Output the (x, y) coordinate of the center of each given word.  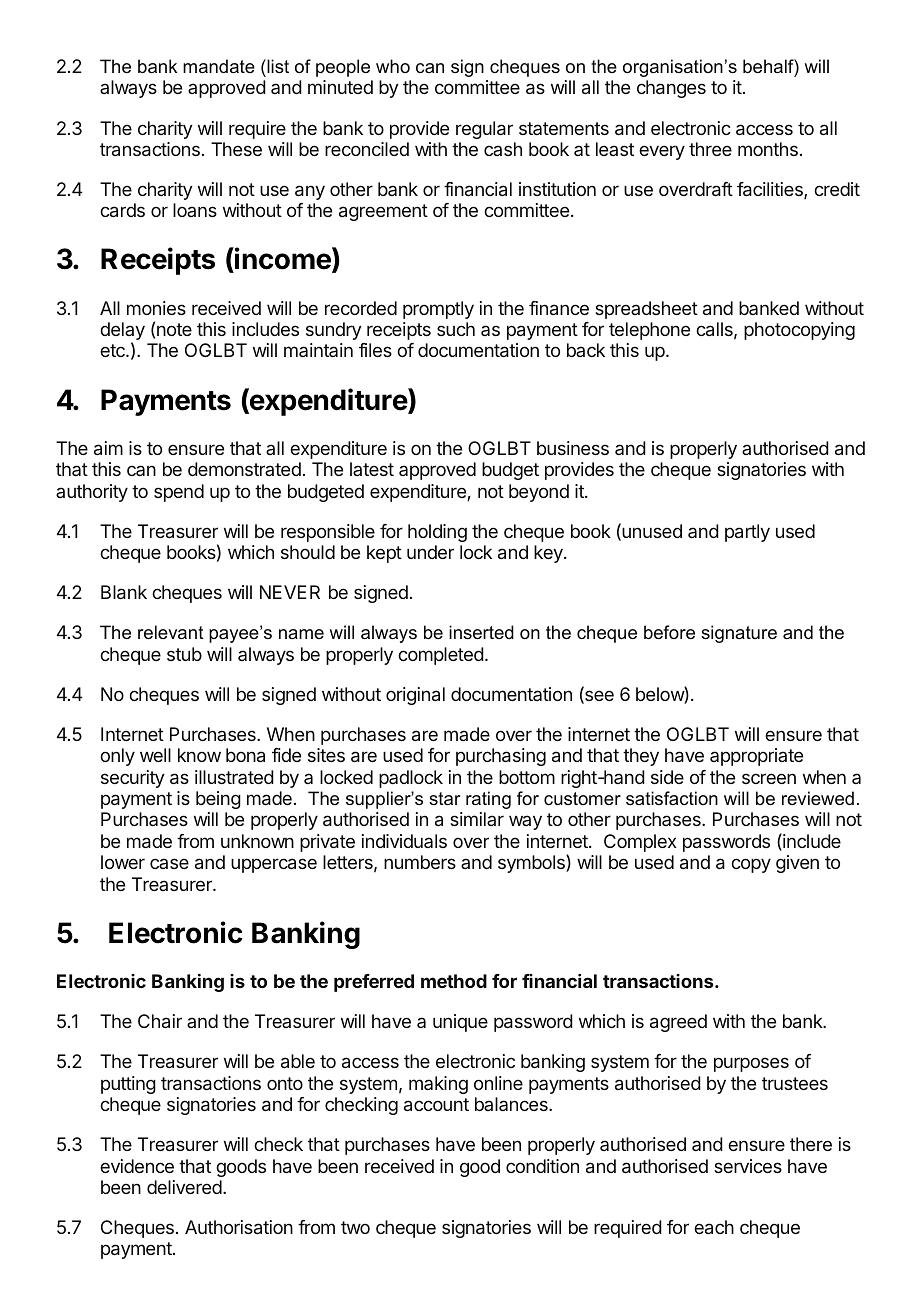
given (797, 864)
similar (477, 819)
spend (179, 493)
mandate (219, 66)
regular (484, 130)
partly (747, 533)
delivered (184, 1187)
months (768, 149)
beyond (539, 493)
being (218, 800)
